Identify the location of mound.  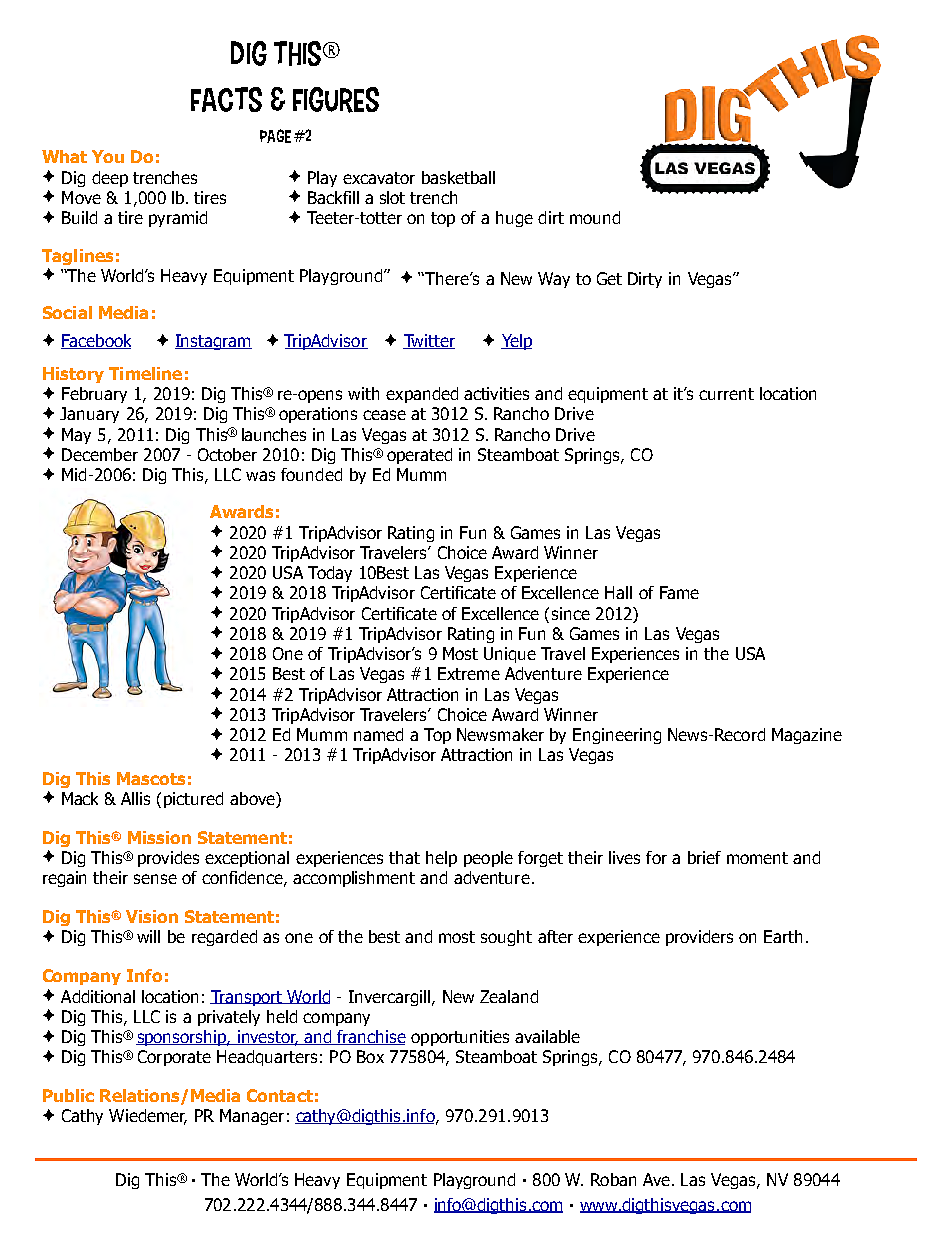
(595, 217).
